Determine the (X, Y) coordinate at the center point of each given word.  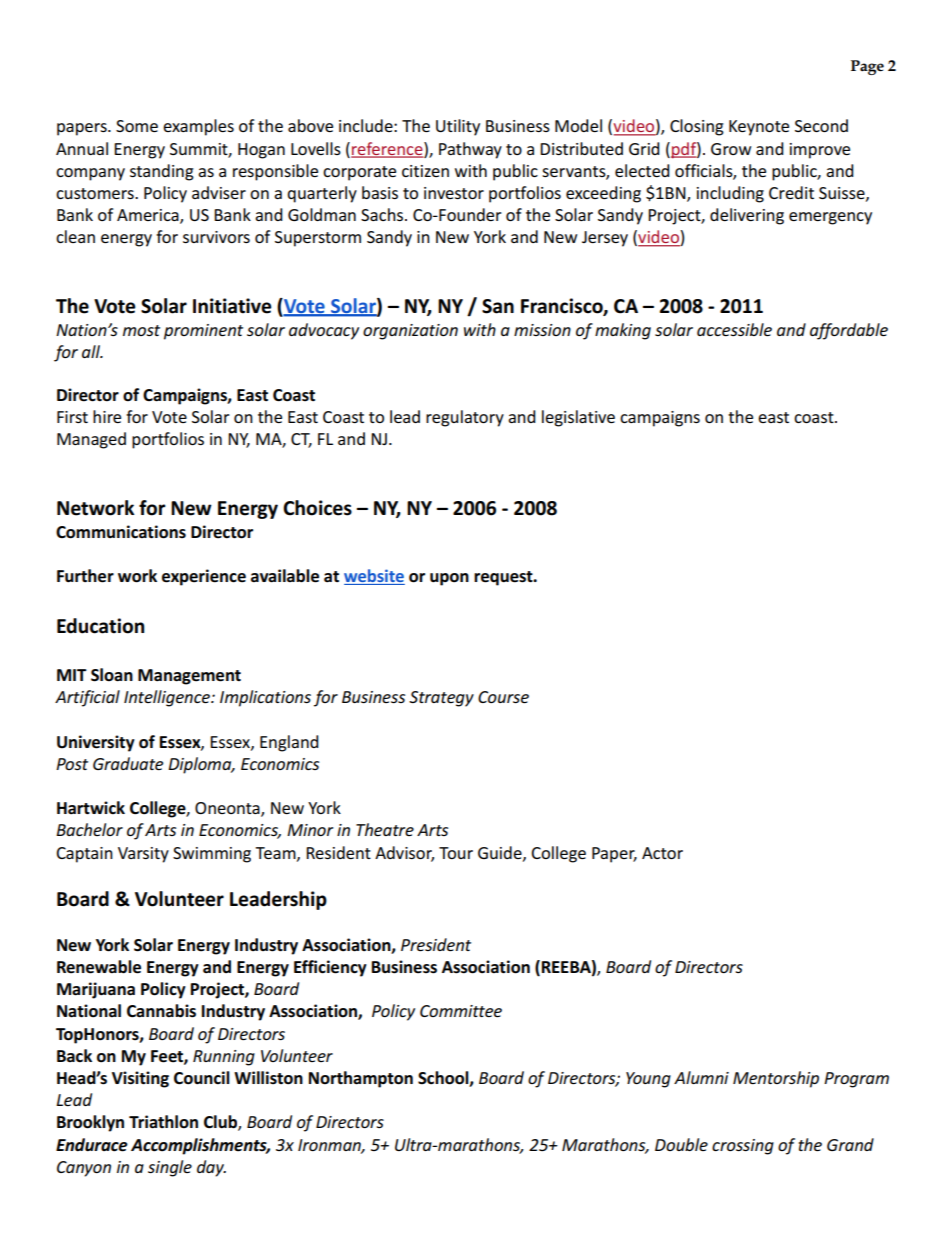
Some (137, 126)
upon (449, 579)
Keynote (759, 128)
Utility (458, 127)
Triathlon (163, 1122)
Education (100, 626)
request (504, 578)
